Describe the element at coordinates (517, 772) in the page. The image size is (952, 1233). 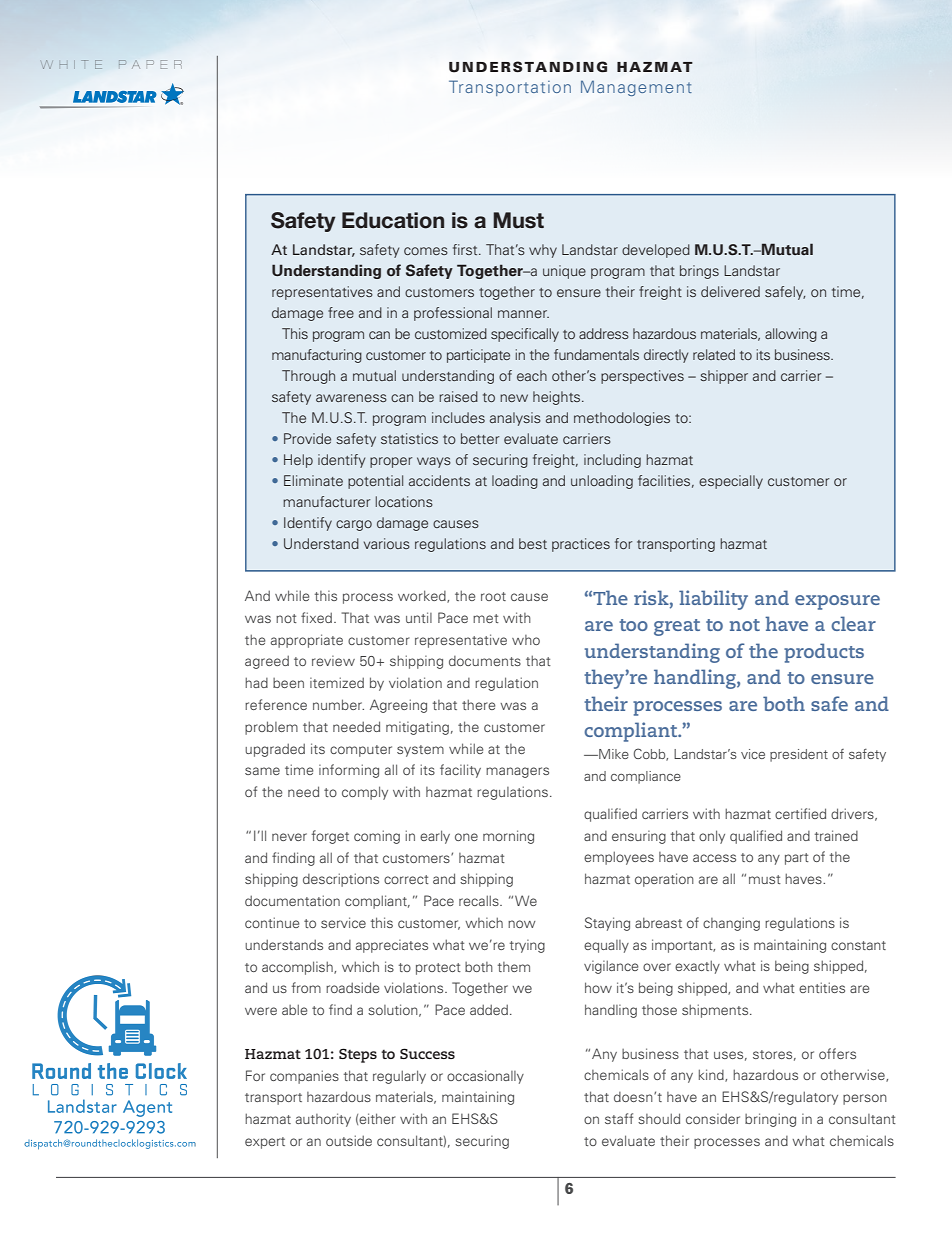
I see `managers` at that location.
